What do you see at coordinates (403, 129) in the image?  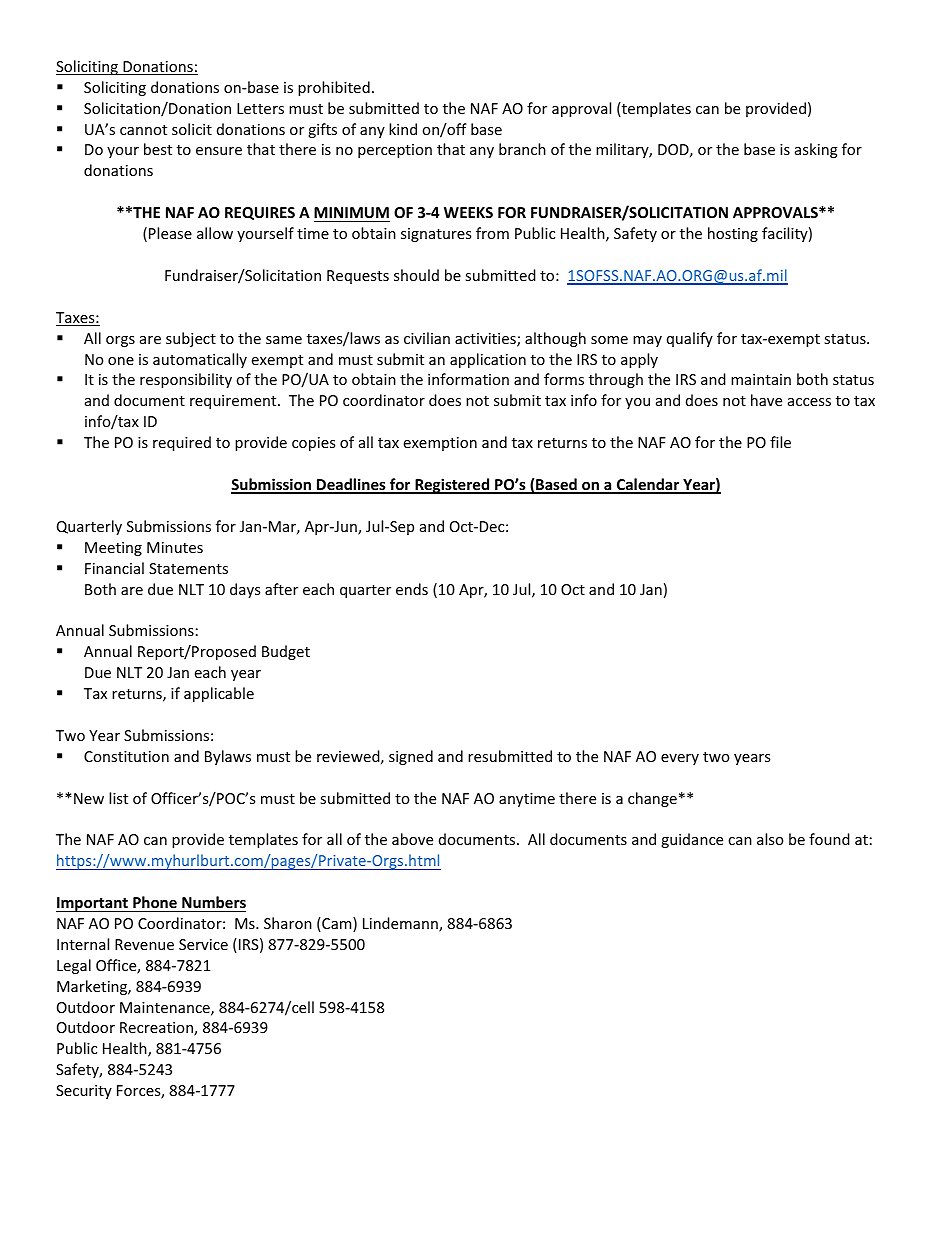 I see `kind` at bounding box center [403, 129].
